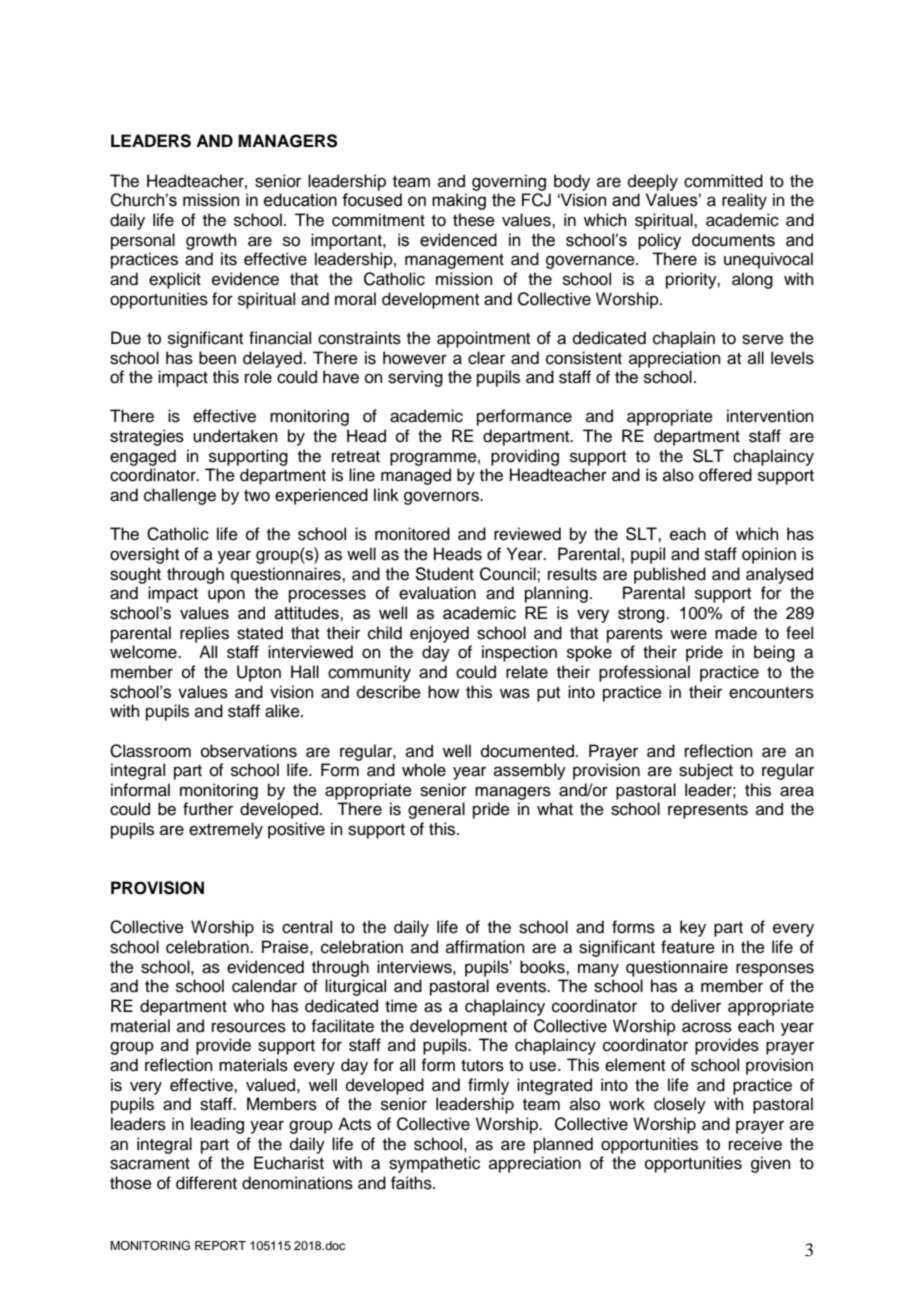 This document has width=924, height=1308. I want to click on encounters, so click(771, 693).
